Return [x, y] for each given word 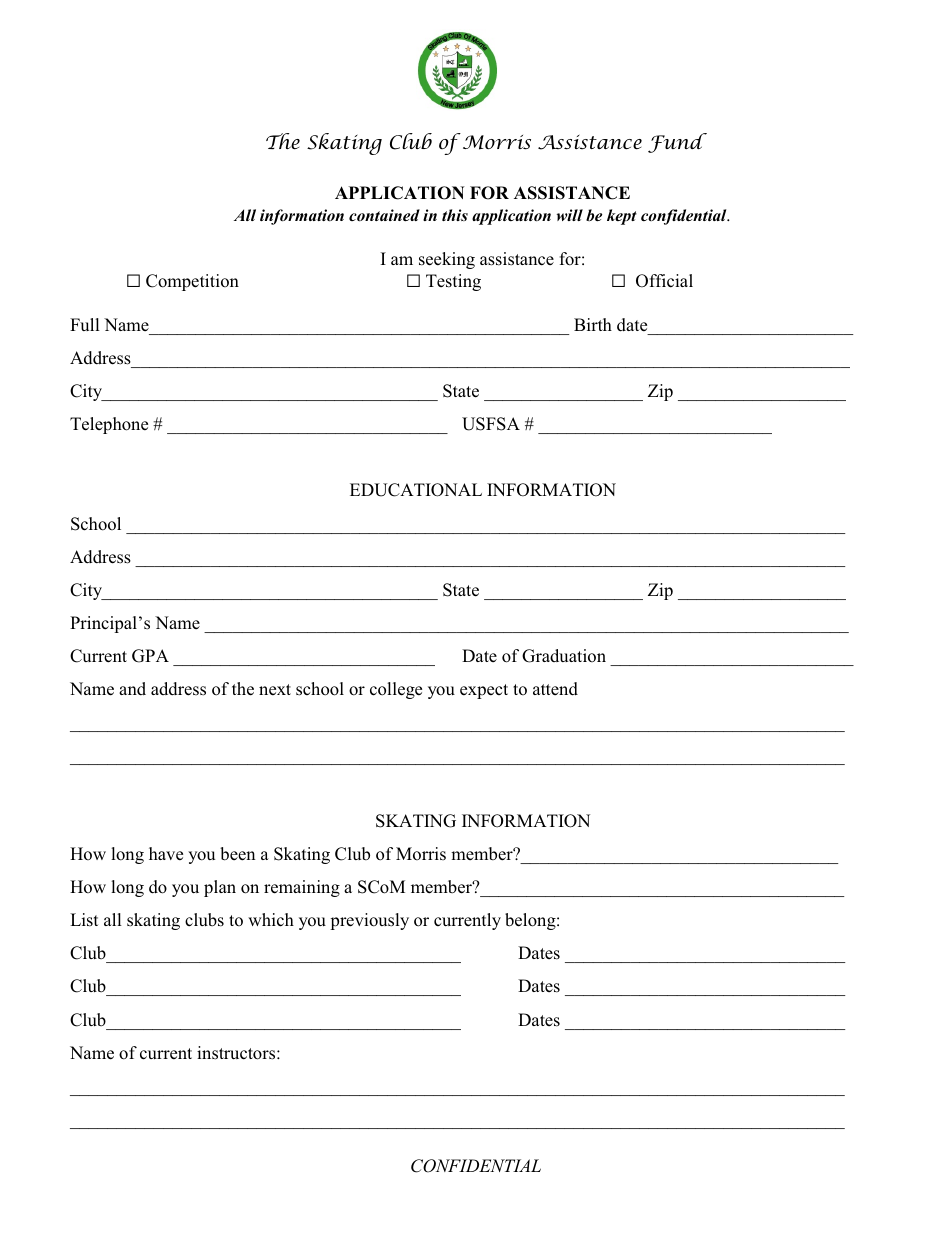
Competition [192, 282]
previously [369, 921]
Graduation [564, 656]
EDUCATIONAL [416, 490]
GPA [150, 656]
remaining [302, 888]
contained [384, 215]
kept [622, 217]
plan [220, 888]
